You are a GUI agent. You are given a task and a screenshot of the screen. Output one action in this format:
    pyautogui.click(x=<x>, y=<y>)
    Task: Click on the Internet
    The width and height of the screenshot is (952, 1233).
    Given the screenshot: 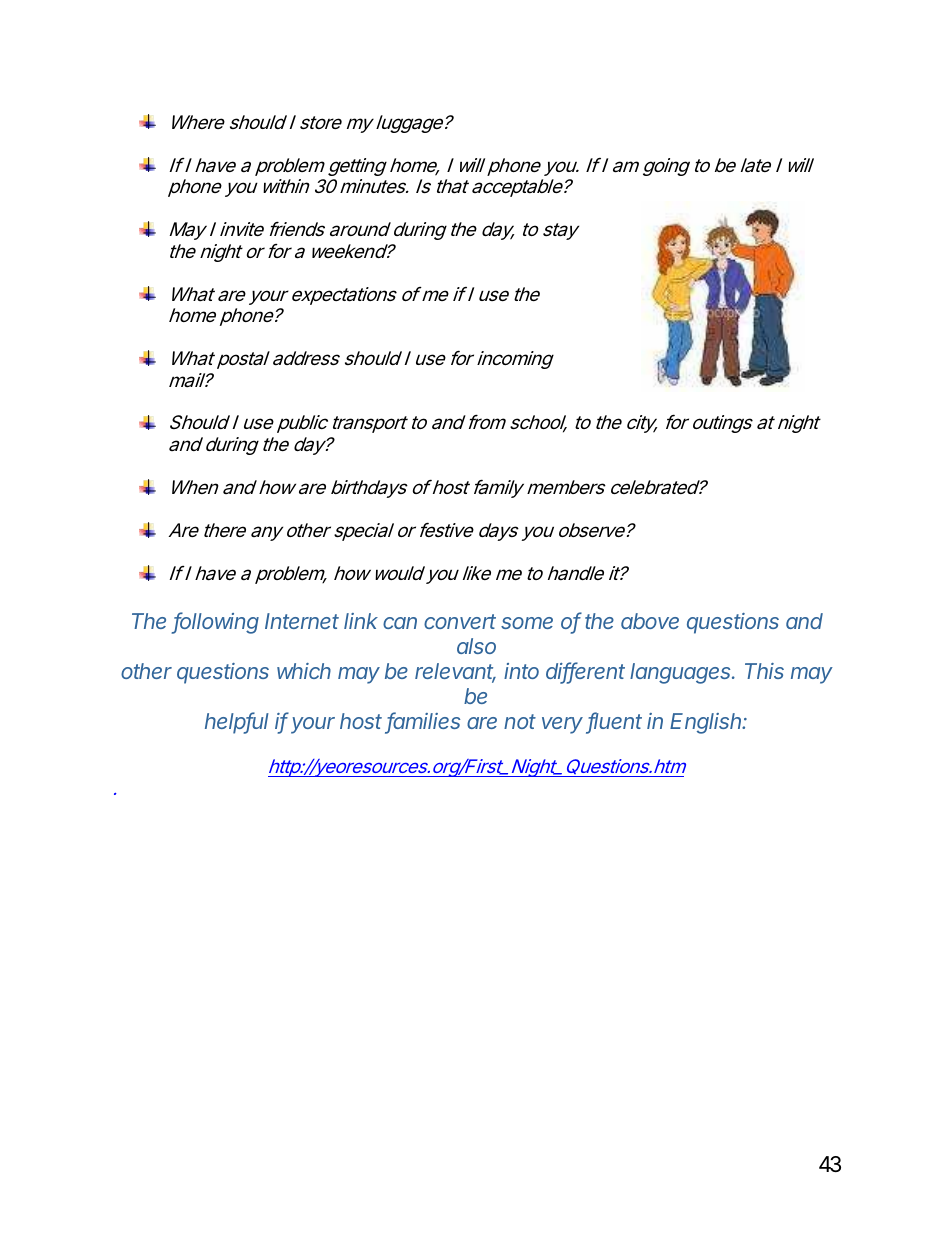 What is the action you would take?
    pyautogui.click(x=302, y=621)
